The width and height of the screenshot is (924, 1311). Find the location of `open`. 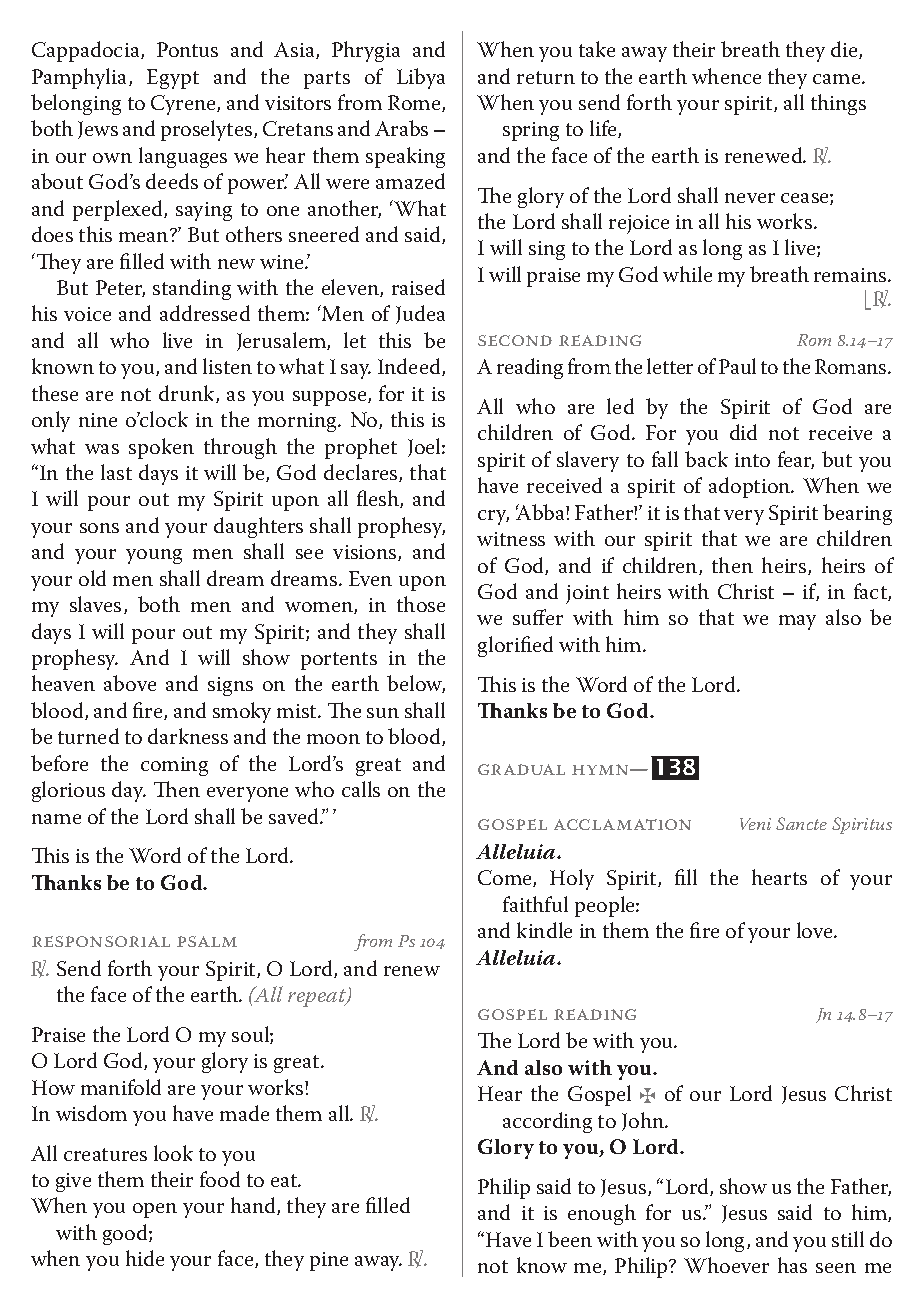

open is located at coordinates (155, 1210).
